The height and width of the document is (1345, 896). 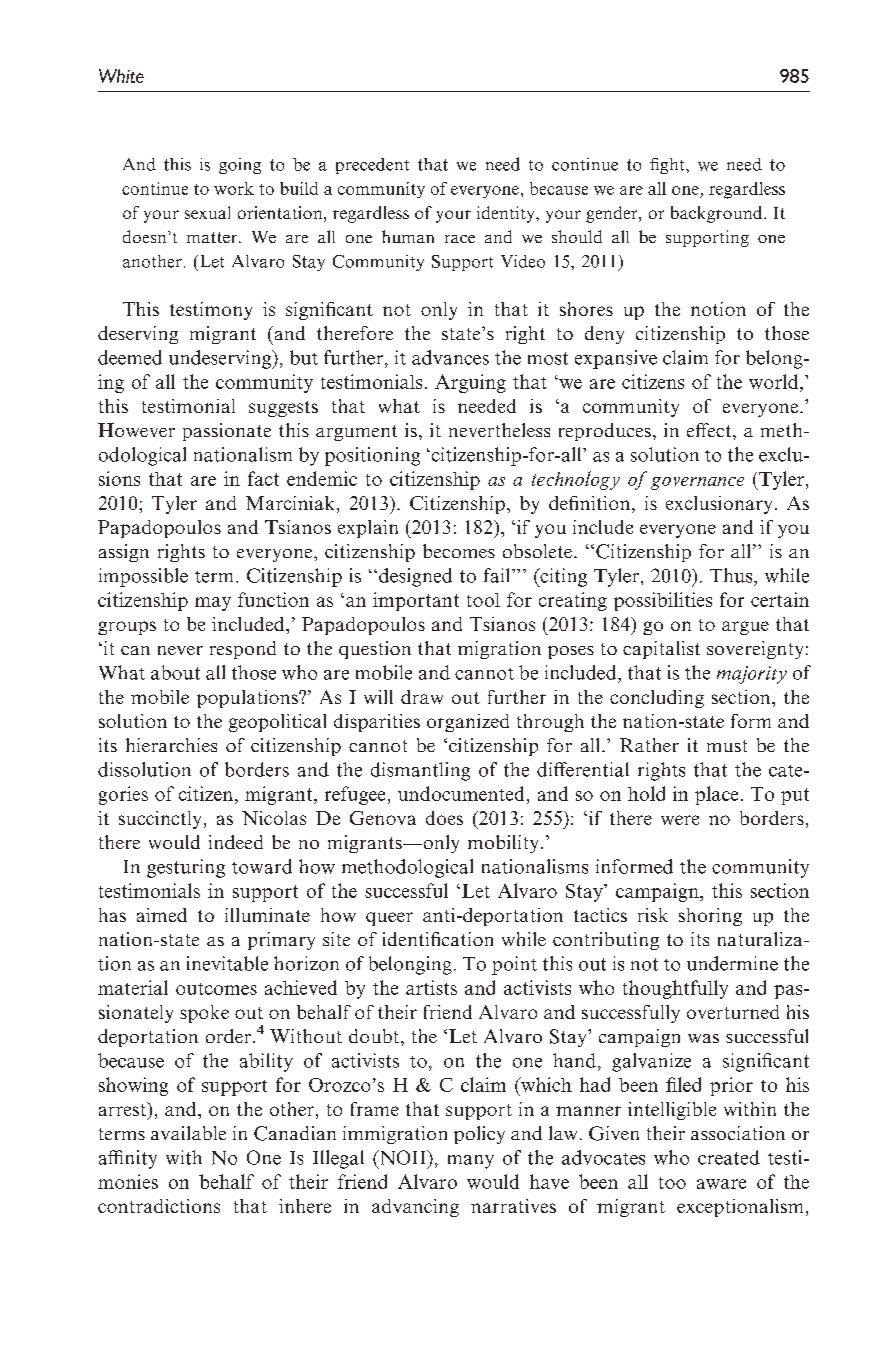 What do you see at coordinates (160, 820) in the document?
I see `succinctly` at bounding box center [160, 820].
